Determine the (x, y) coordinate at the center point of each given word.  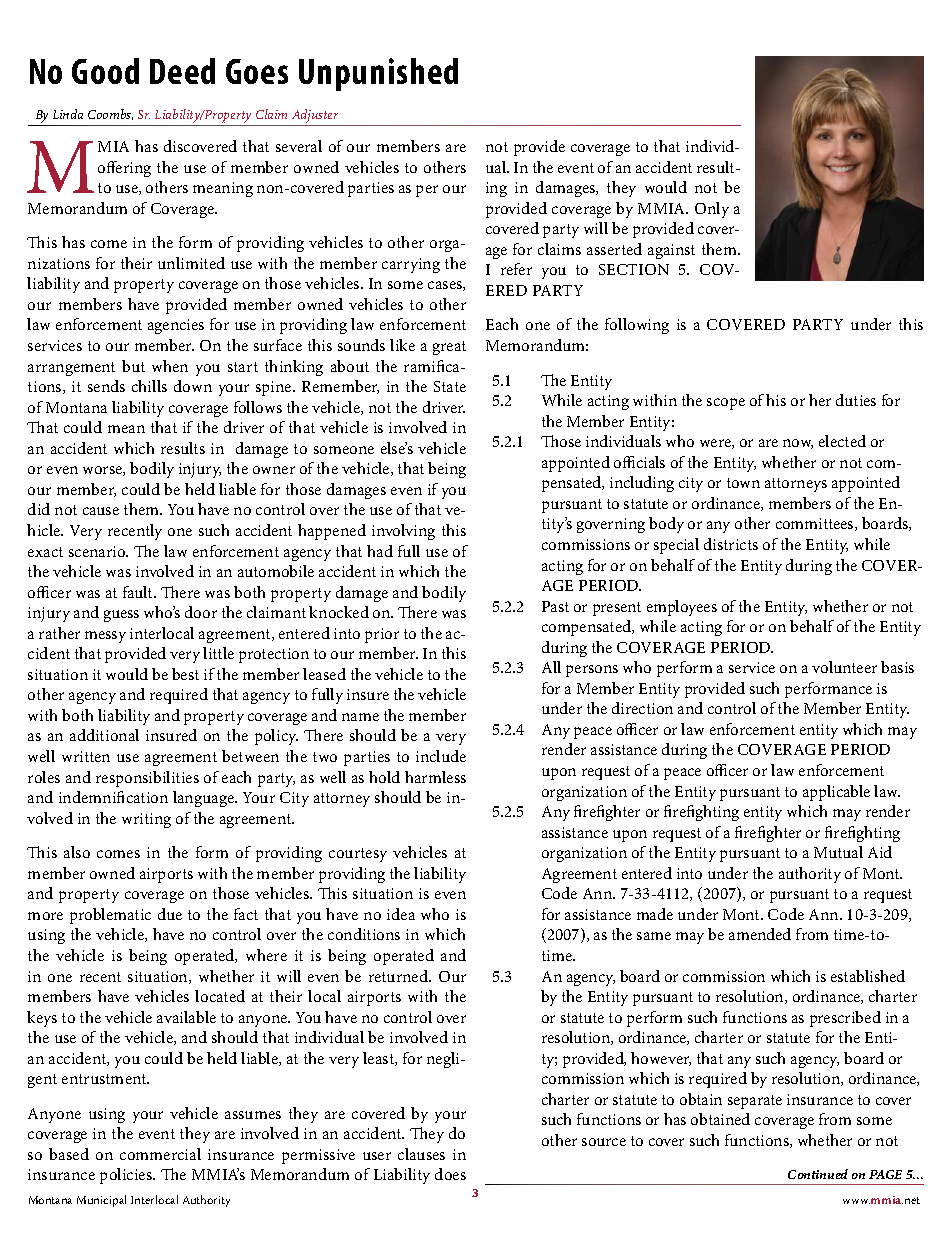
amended (760, 934)
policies (127, 1176)
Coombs (110, 114)
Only (712, 210)
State (450, 386)
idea (401, 914)
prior (382, 635)
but (133, 366)
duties (856, 400)
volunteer (844, 667)
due (170, 914)
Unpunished (378, 74)
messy (105, 637)
